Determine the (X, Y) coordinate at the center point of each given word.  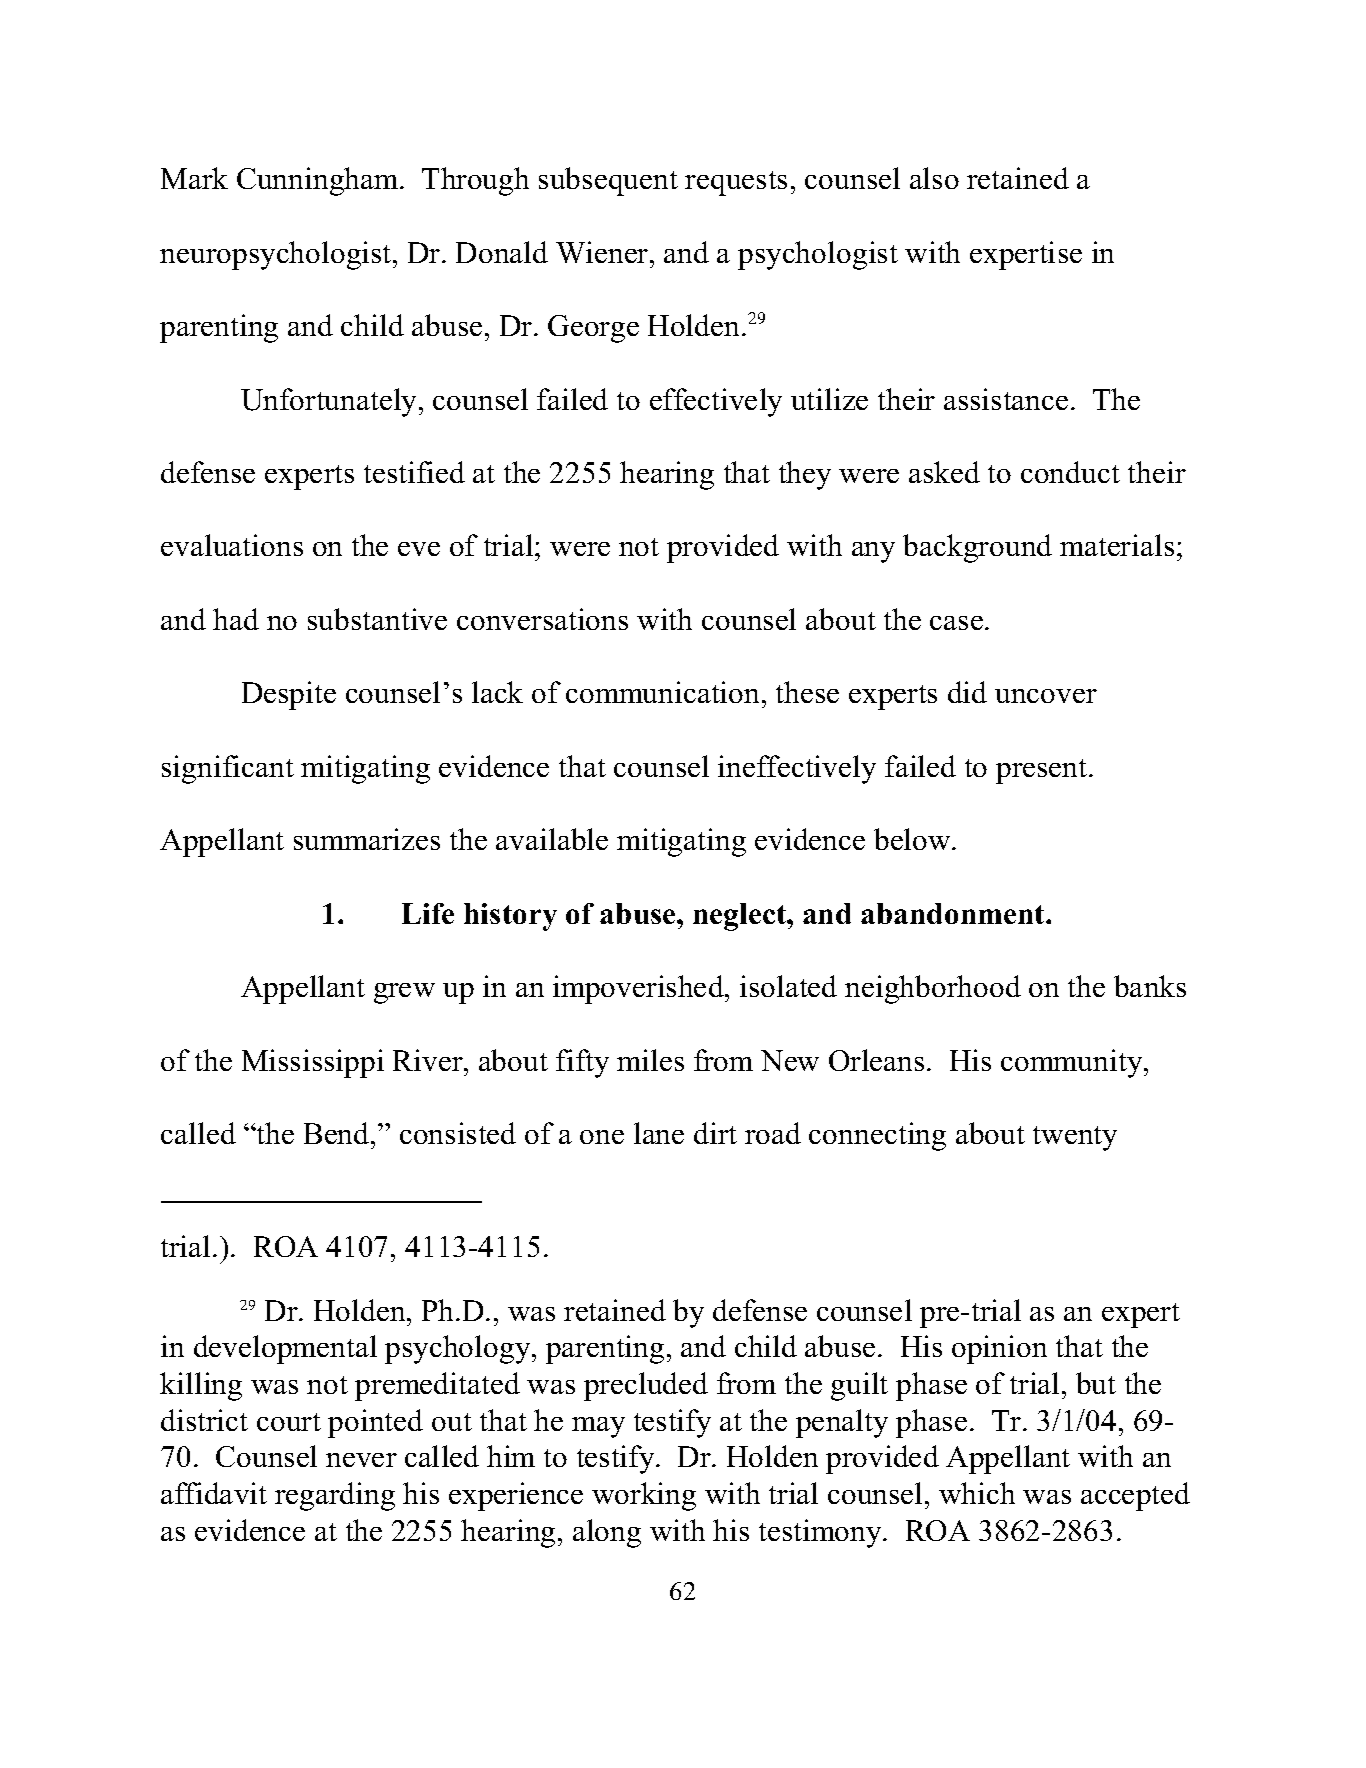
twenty (1075, 1138)
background (977, 548)
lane (659, 1133)
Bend (338, 1133)
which (977, 1493)
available (552, 839)
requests (736, 183)
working (644, 1496)
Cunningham (319, 181)
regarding (335, 1496)
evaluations (232, 545)
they (805, 475)
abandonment (954, 913)
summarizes (367, 839)
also (934, 178)
